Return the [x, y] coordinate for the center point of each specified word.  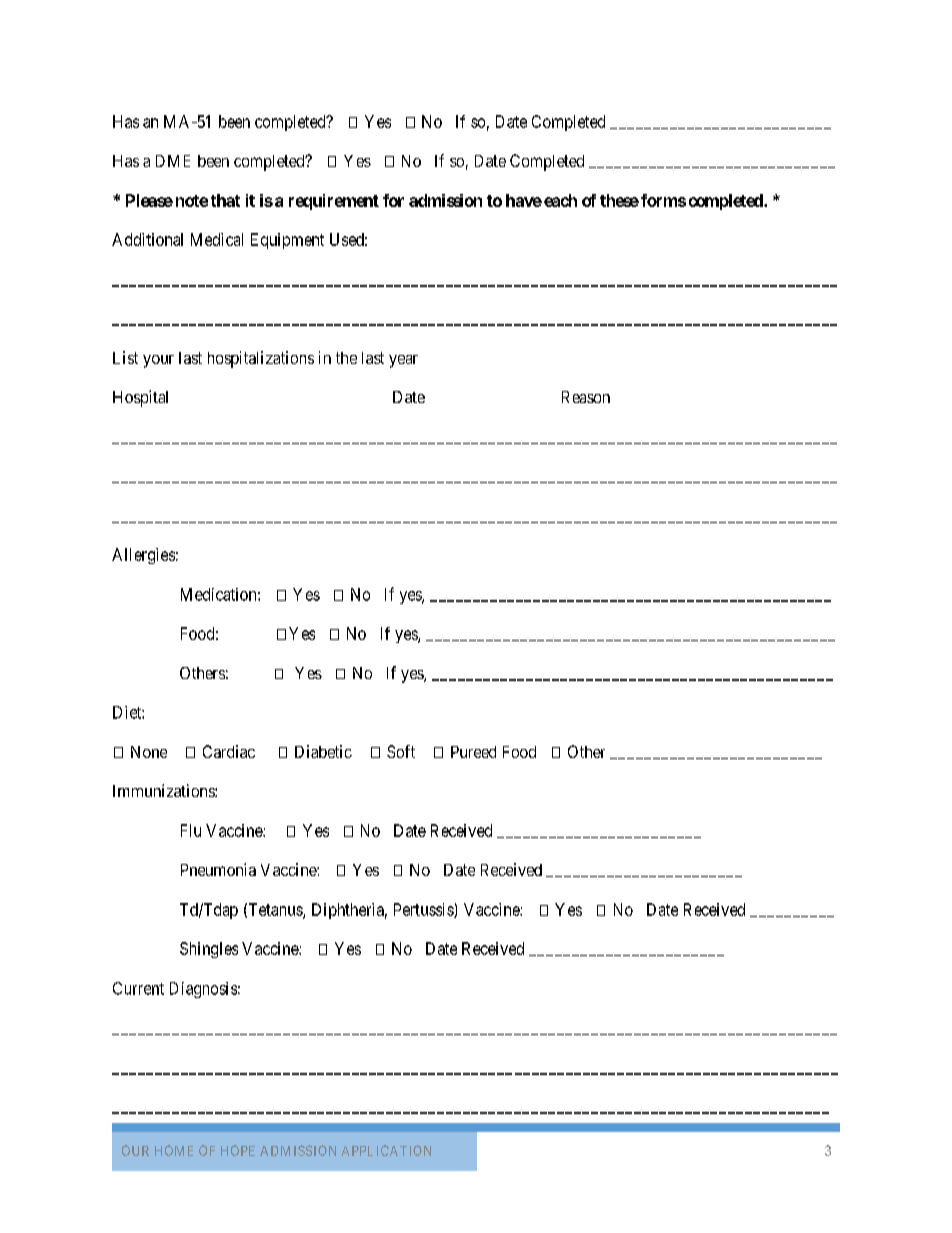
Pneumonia [218, 869]
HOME [174, 1150]
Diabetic [323, 751]
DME [173, 161]
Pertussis [424, 910]
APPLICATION [386, 1150]
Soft [401, 751]
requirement [334, 202]
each [560, 200]
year [403, 361]
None [149, 752]
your [158, 361]
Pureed [473, 752]
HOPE [238, 1150]
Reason [586, 397]
